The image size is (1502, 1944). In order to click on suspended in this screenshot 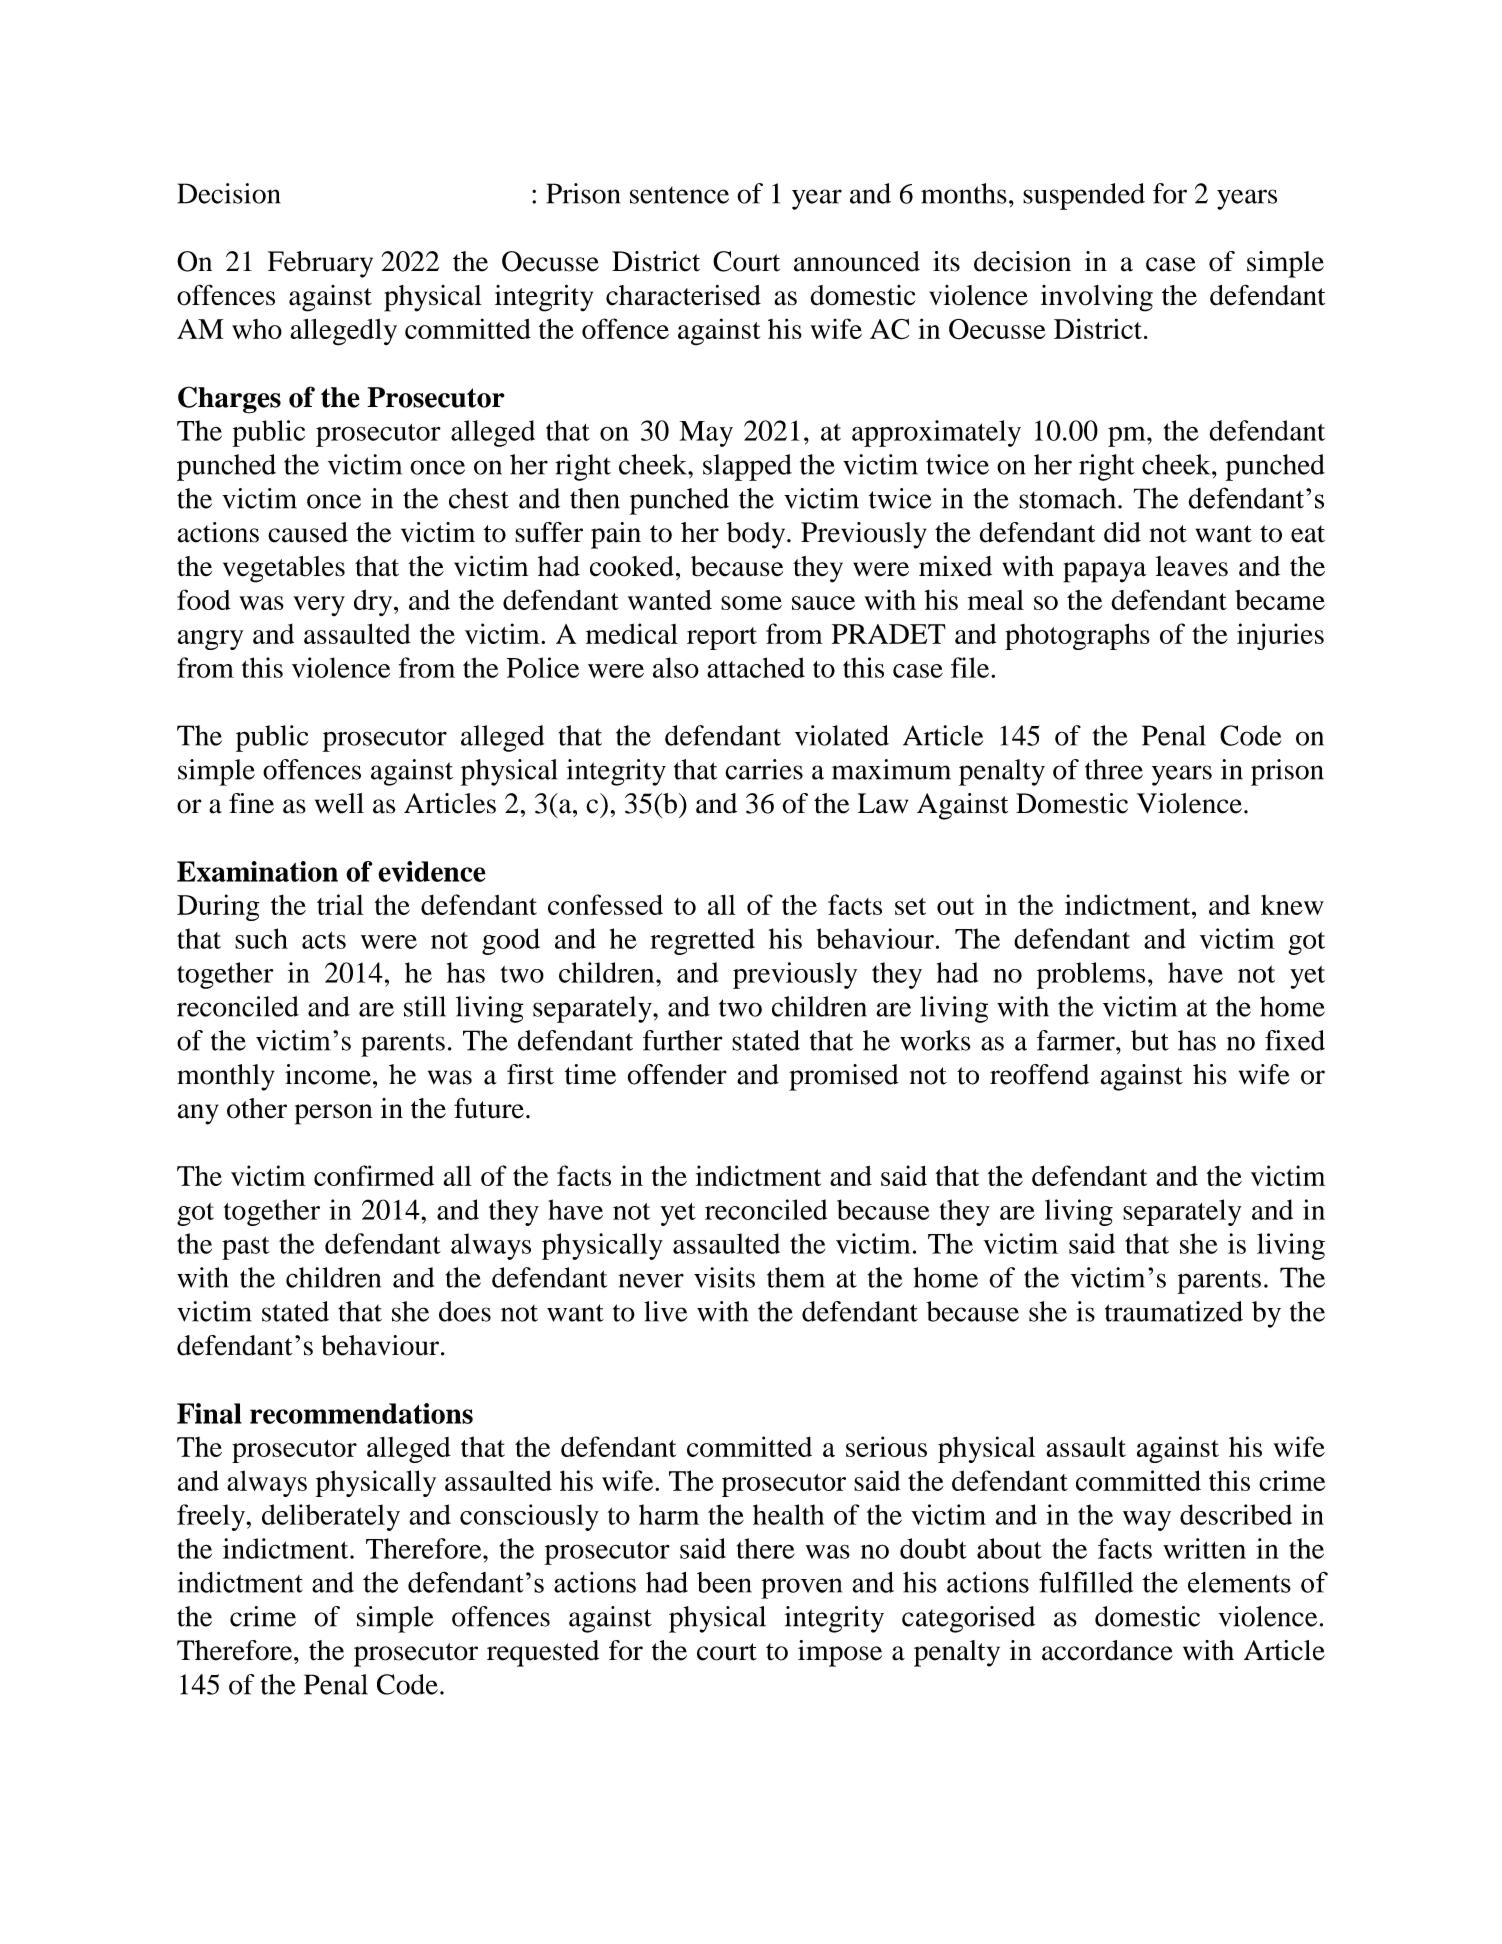, I will do `click(1084, 196)`.
